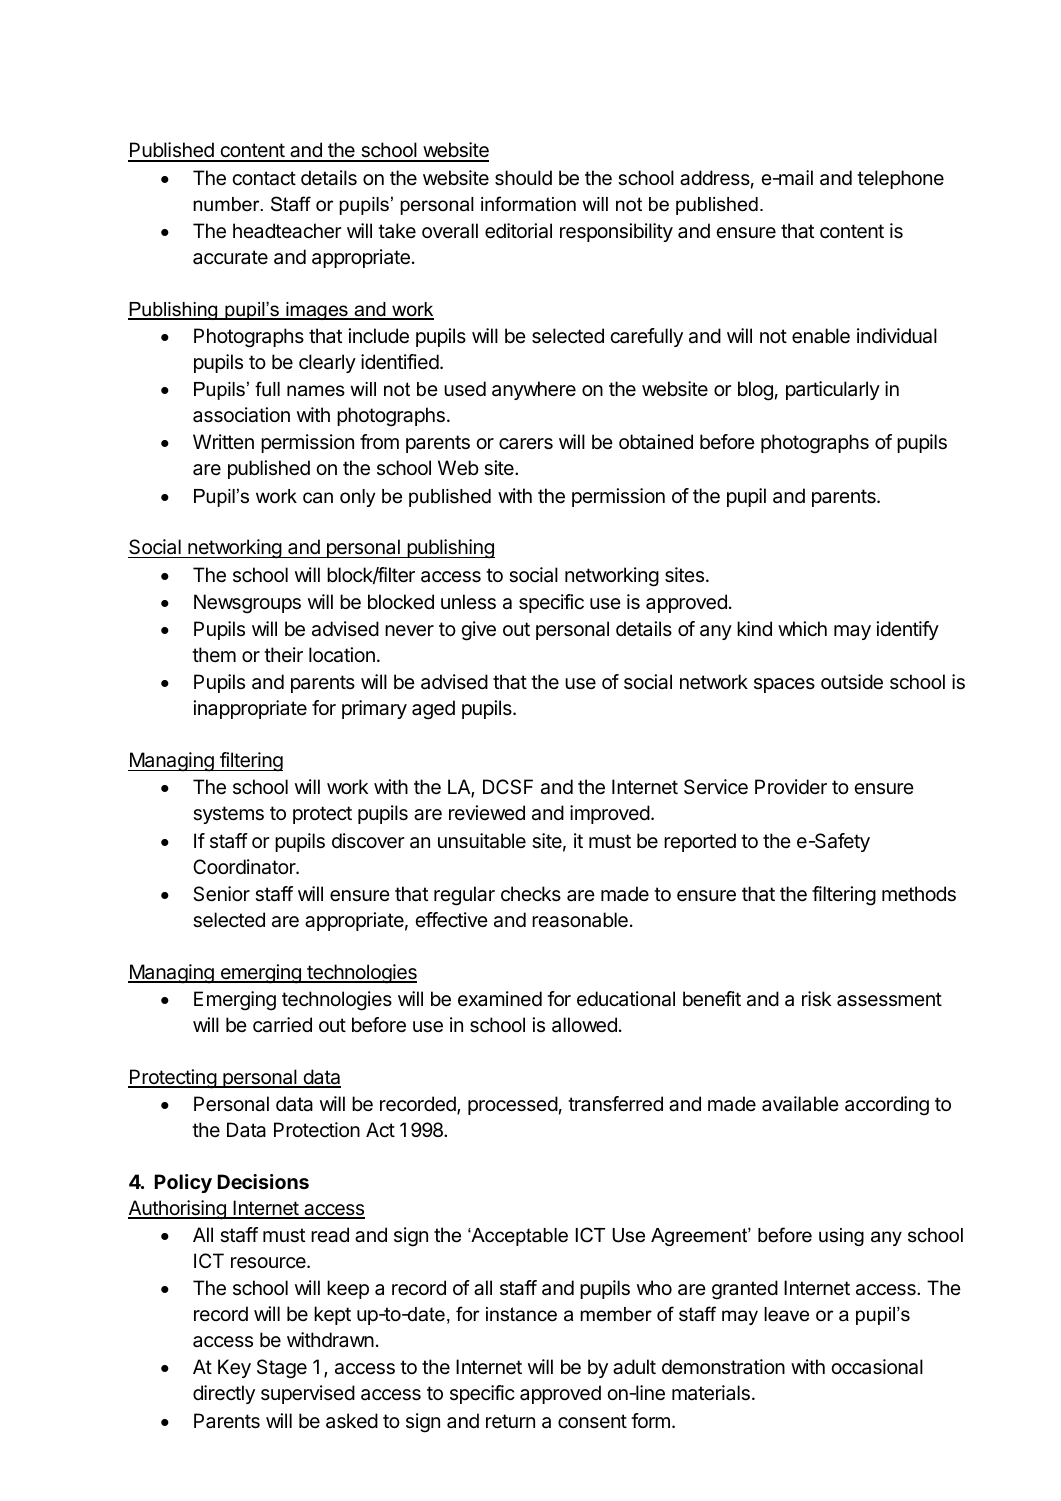  Describe the element at coordinates (518, 231) in the screenshot. I see `editorial` at that location.
